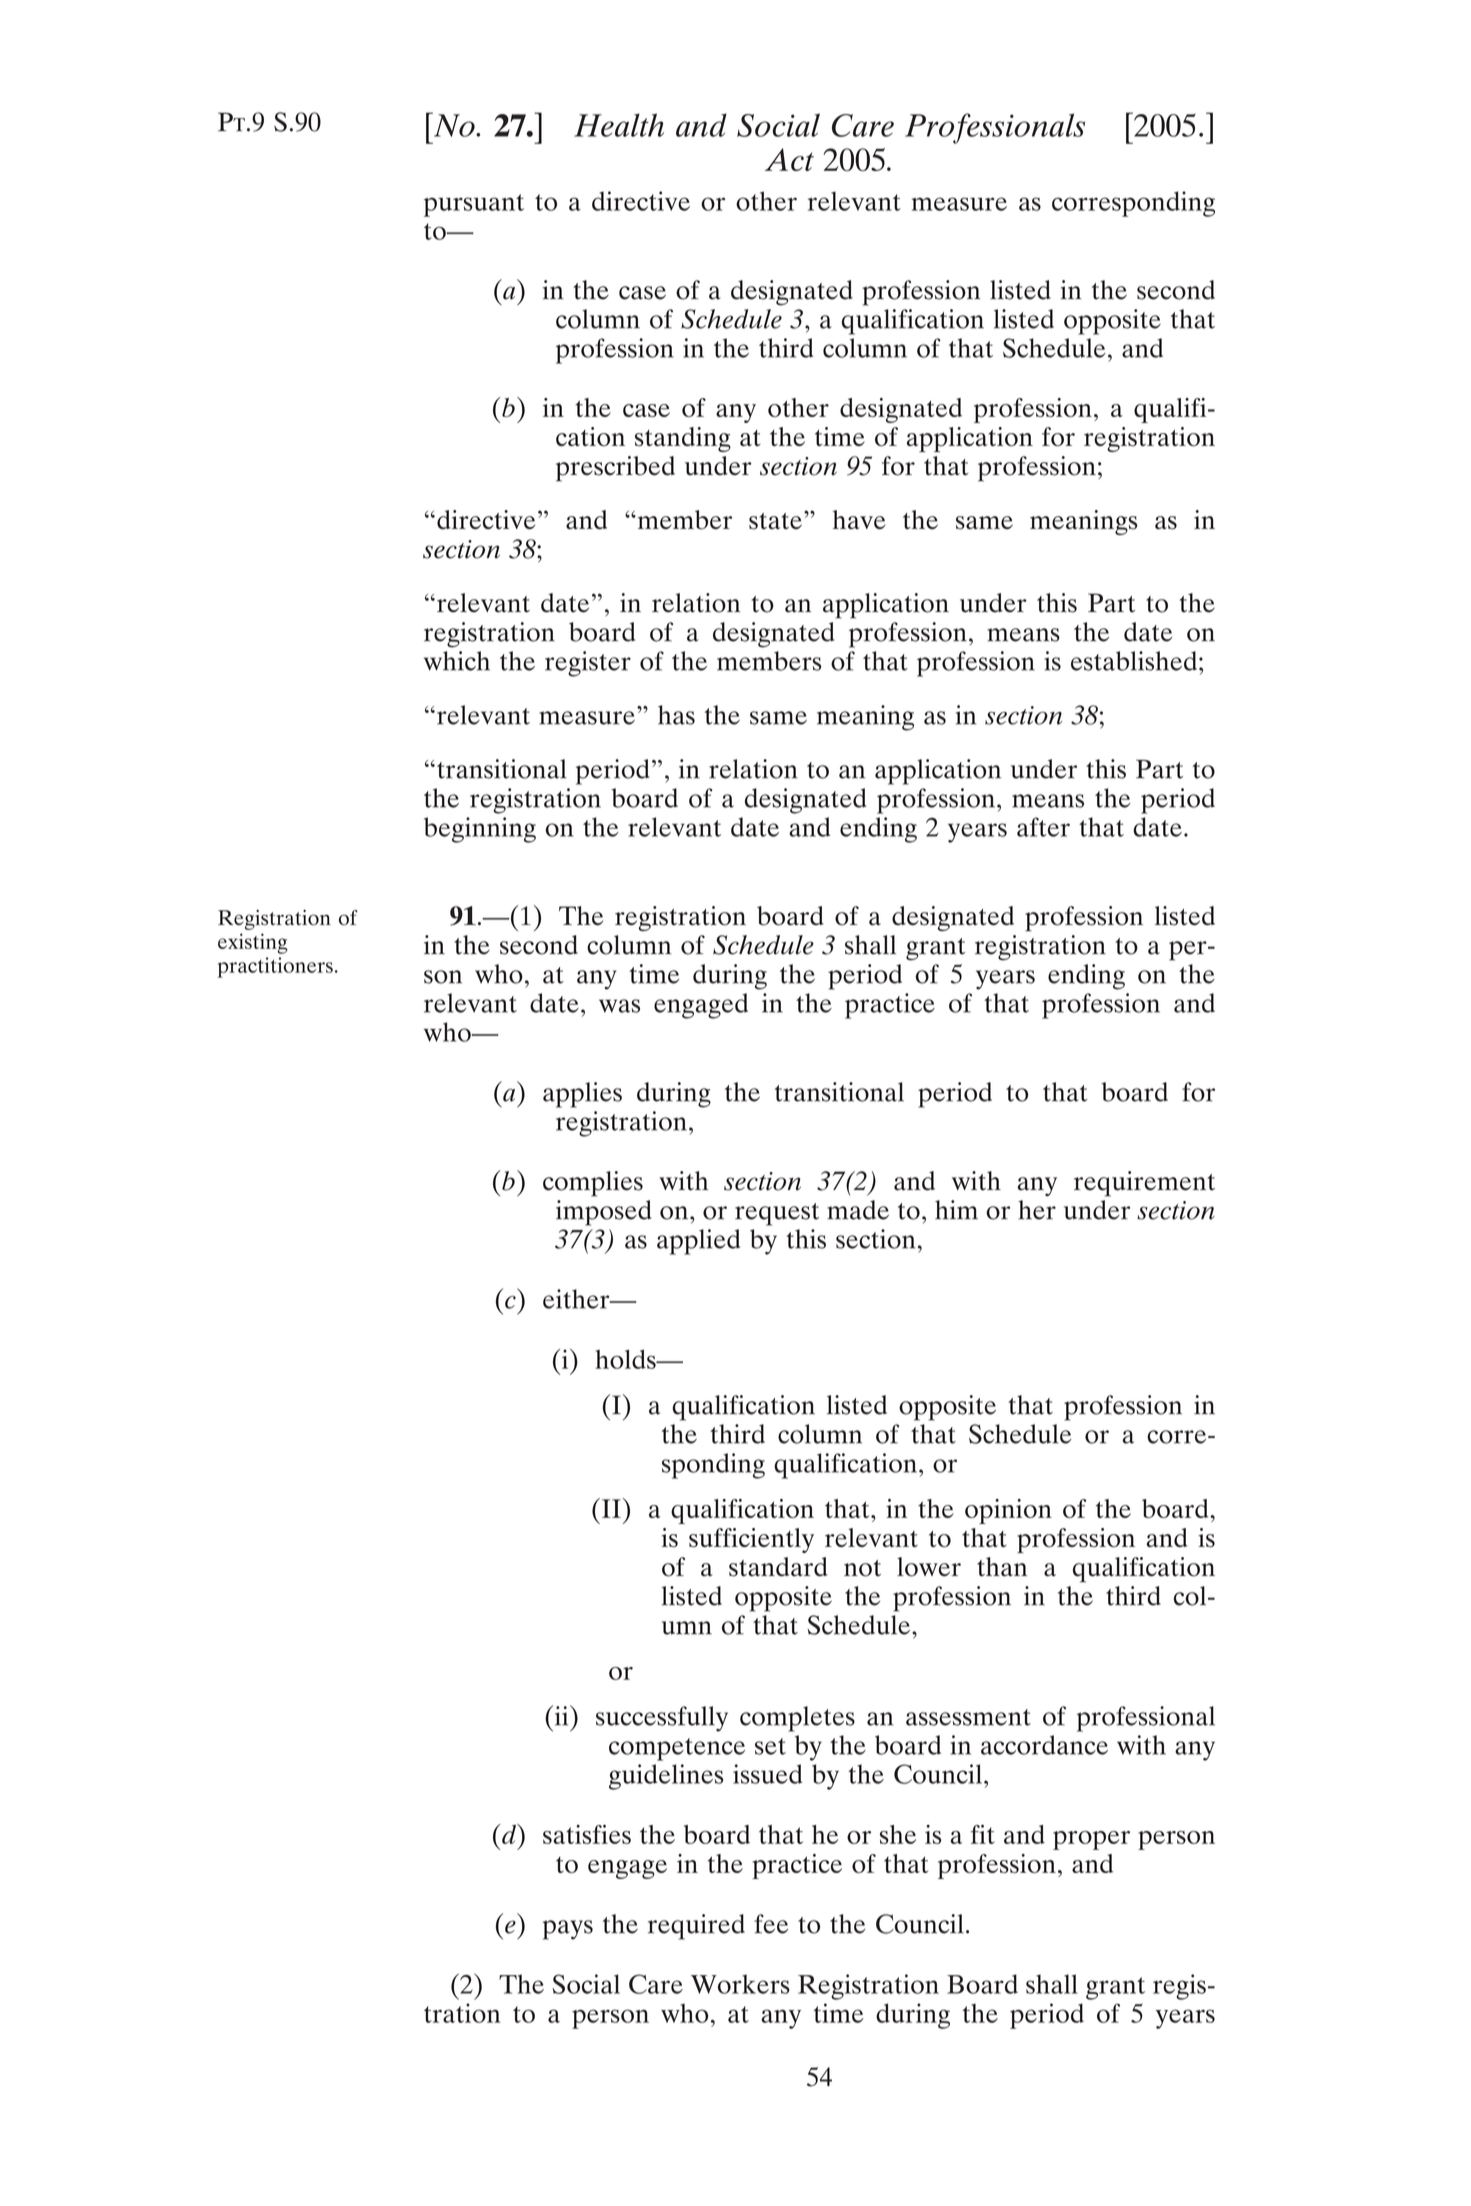  Describe the element at coordinates (626, 1359) in the screenshot. I see `holds` at that location.
